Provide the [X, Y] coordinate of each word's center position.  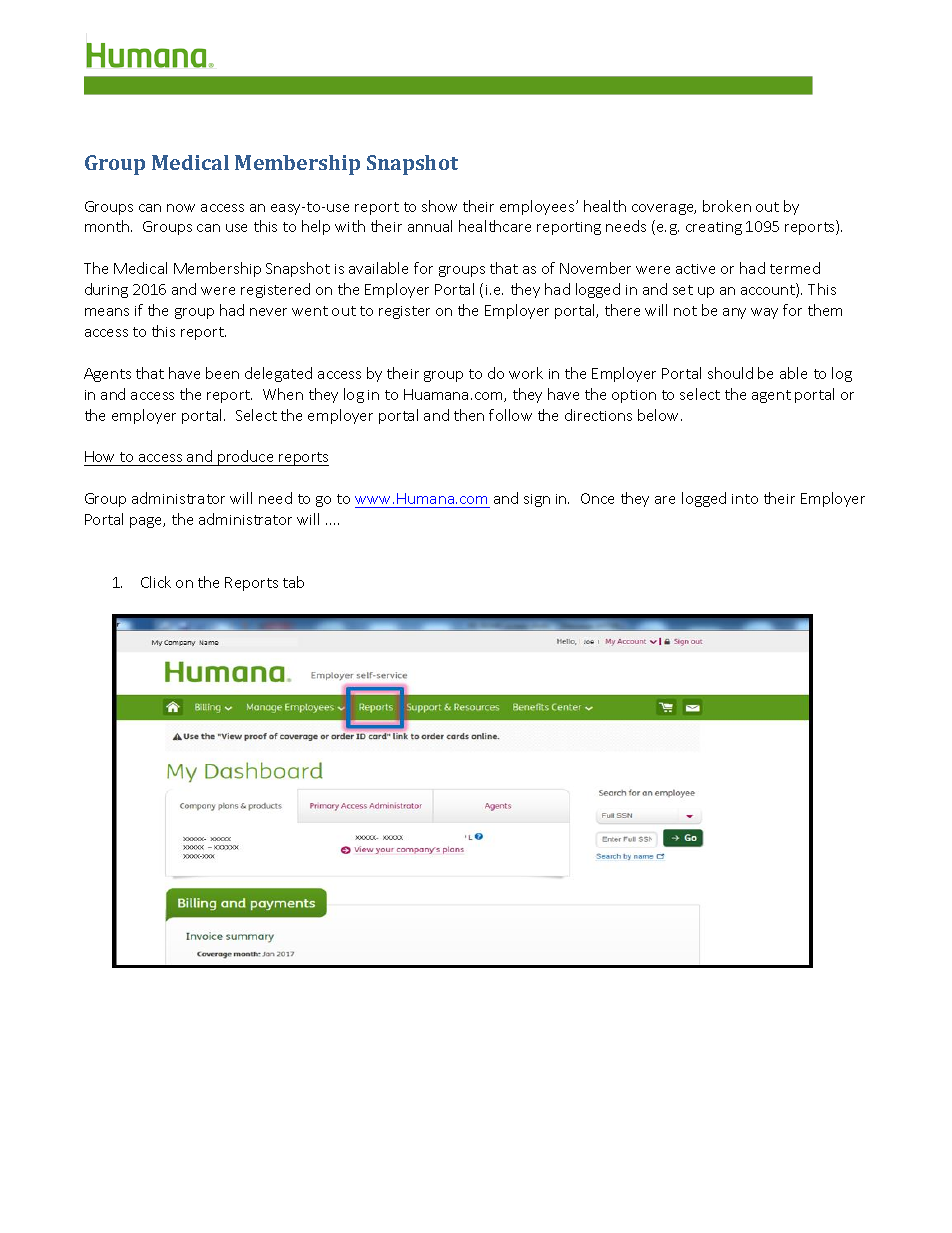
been [222, 373]
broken [727, 206]
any [734, 313]
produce [246, 458]
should [730, 373]
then [469, 415]
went [310, 311]
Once [597, 498]
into [745, 499]
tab [293, 582]
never [268, 312]
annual [430, 226]
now [181, 208]
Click [156, 582]
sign [537, 500]
